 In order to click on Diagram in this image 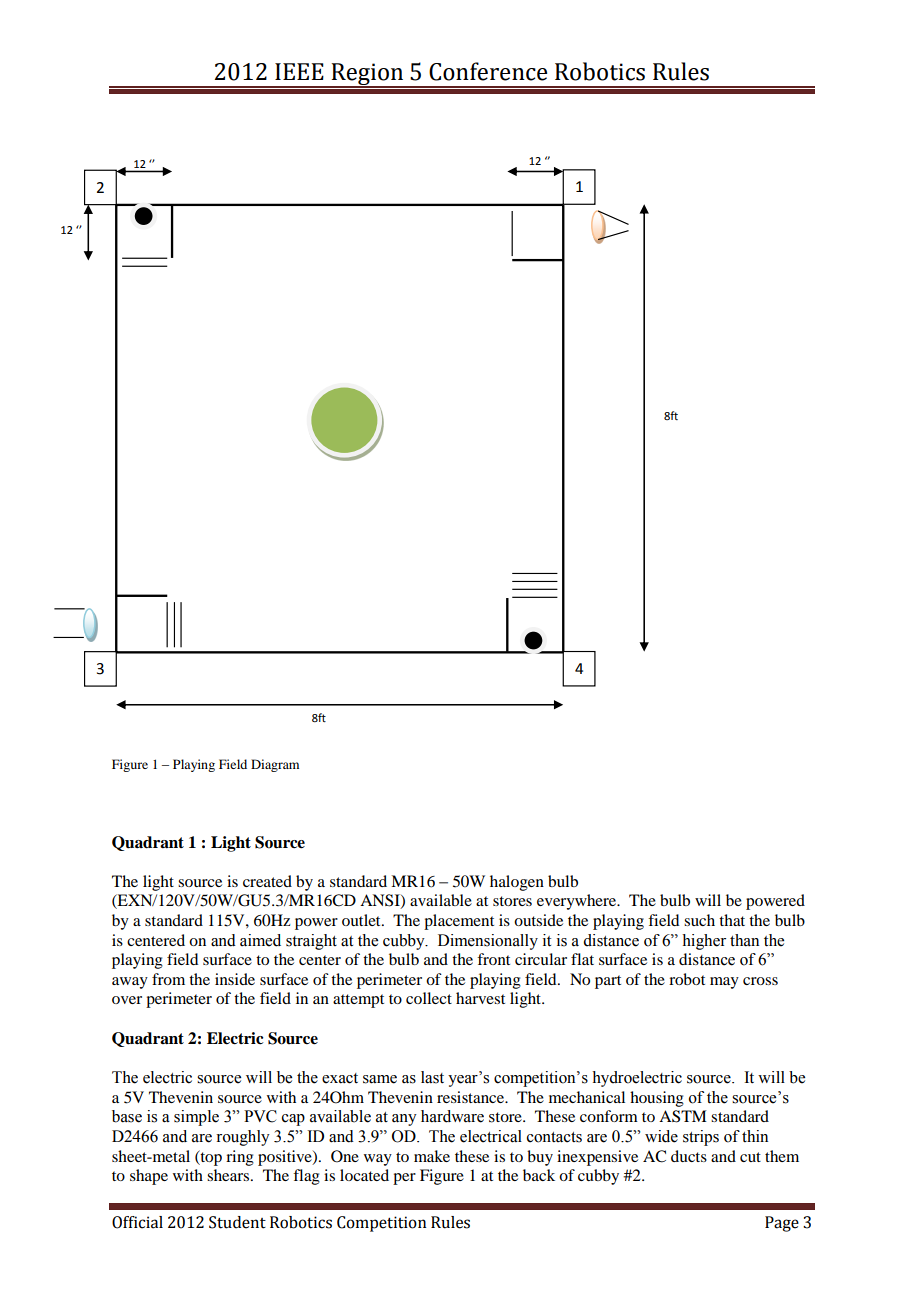, I will do `click(275, 765)`.
